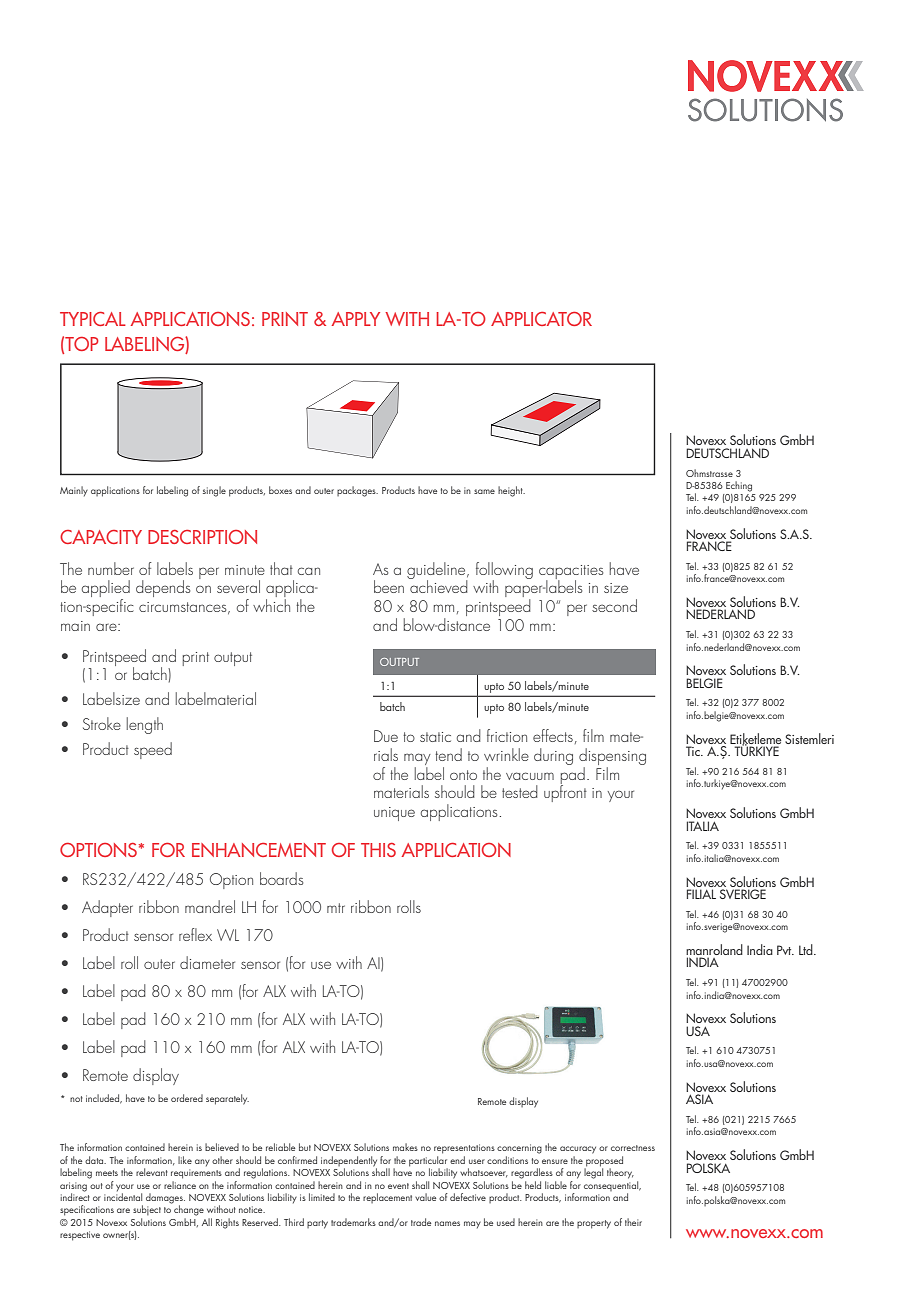 The height and width of the document is (1308, 924). What do you see at coordinates (425, 1197) in the document?
I see `value` at bounding box center [425, 1197].
